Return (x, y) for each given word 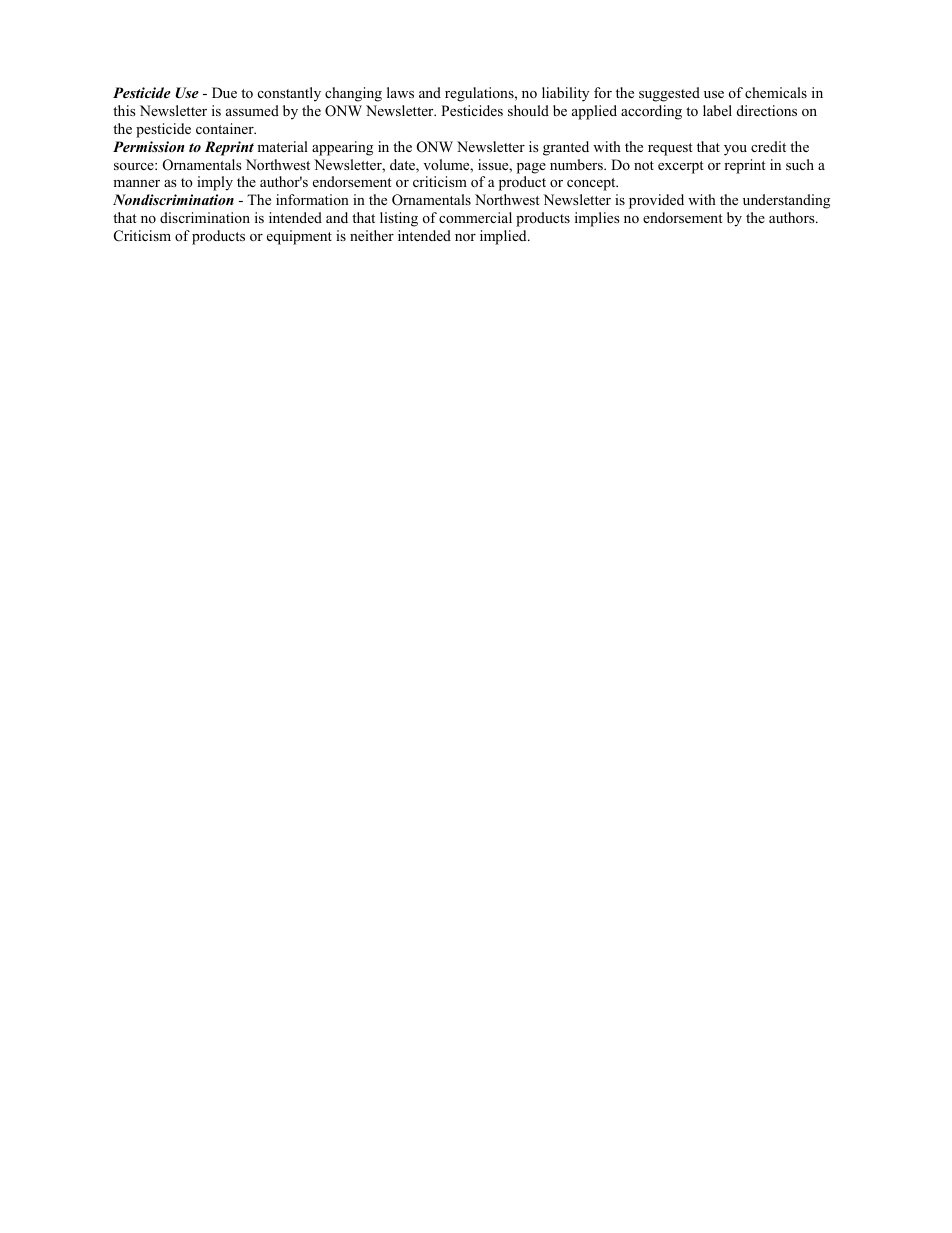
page (531, 168)
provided (656, 201)
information (312, 199)
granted (566, 148)
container (226, 128)
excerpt (681, 167)
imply (215, 183)
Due (224, 92)
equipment (299, 237)
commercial (475, 217)
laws (400, 92)
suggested (669, 94)
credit (768, 146)
